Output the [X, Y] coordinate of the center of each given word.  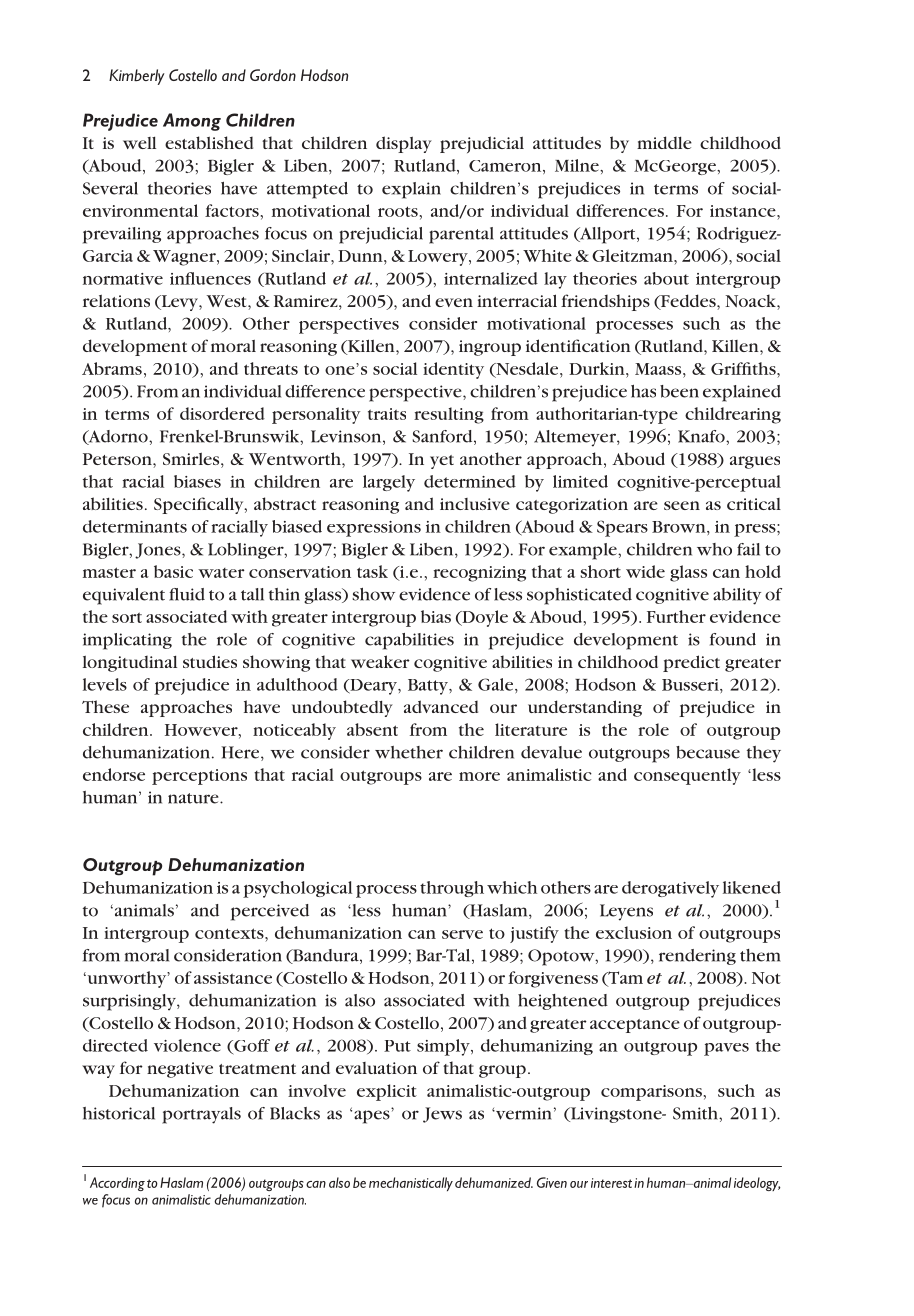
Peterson [118, 459]
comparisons [651, 1093]
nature [194, 798]
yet [442, 462]
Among [192, 122]
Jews [442, 1115]
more [479, 776]
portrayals [201, 1115]
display [404, 144]
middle [664, 142]
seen [682, 505]
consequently [687, 776]
